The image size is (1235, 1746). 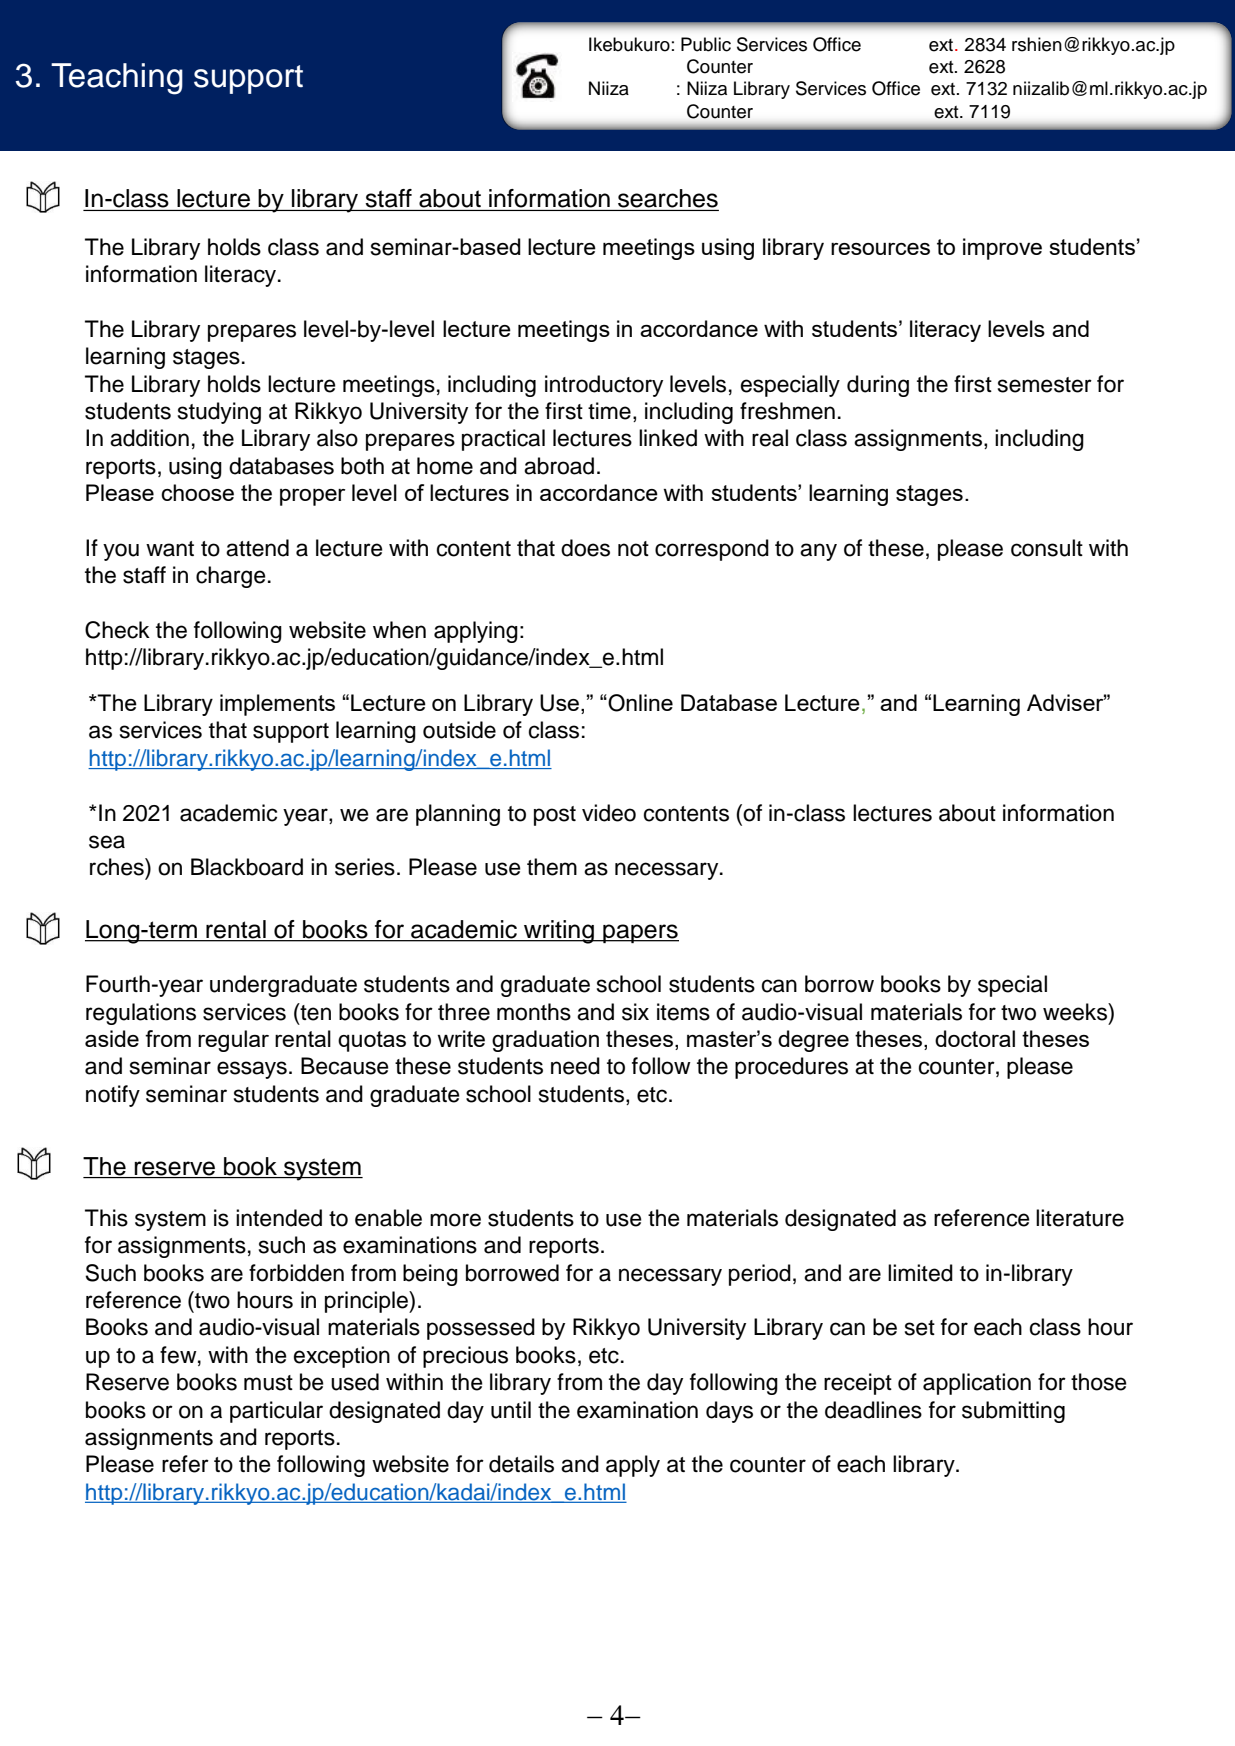 What do you see at coordinates (277, 705) in the screenshot?
I see `implements` at bounding box center [277, 705].
